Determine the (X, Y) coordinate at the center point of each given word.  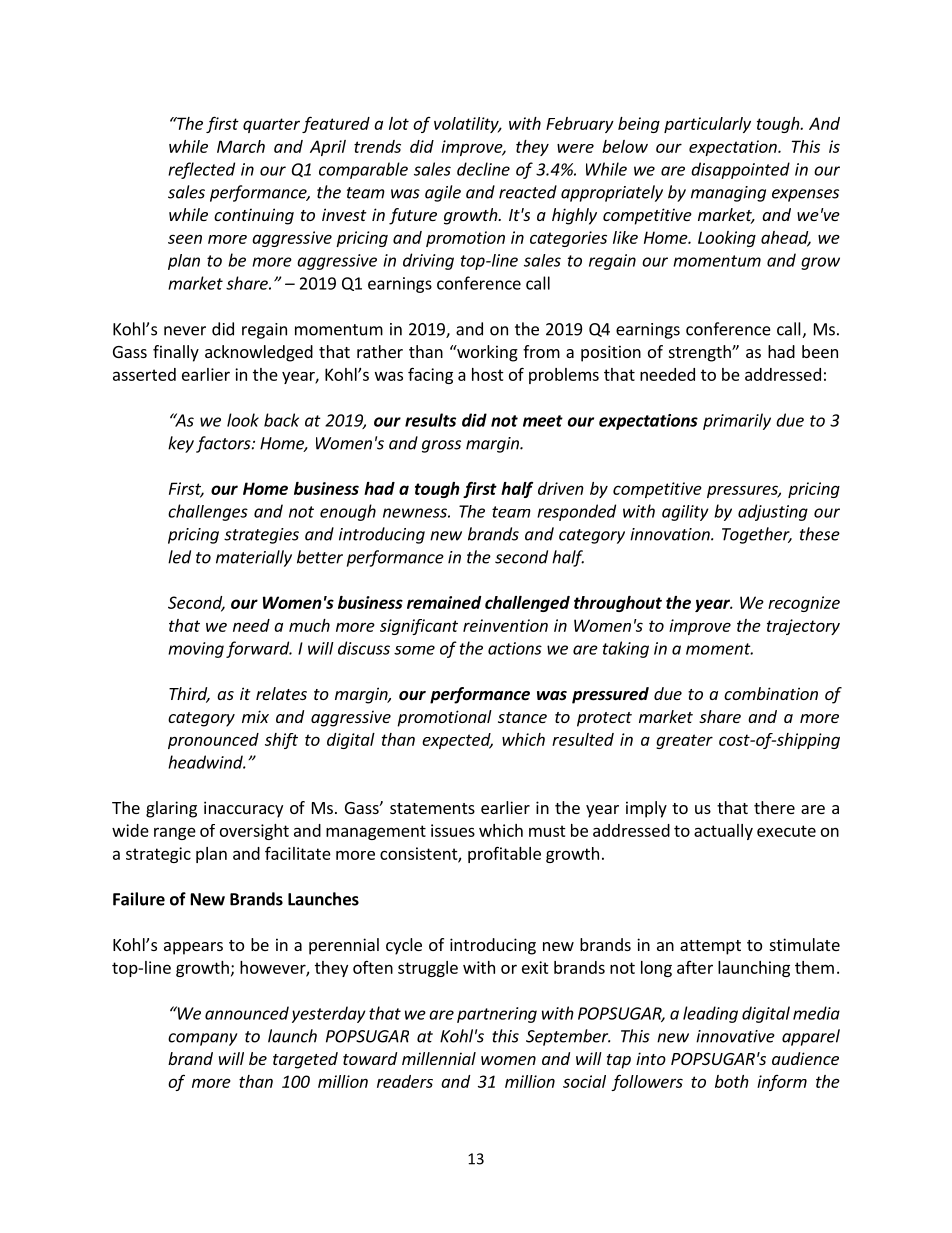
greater (684, 741)
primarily (737, 421)
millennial (439, 1058)
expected (457, 741)
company (203, 1039)
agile (443, 193)
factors (224, 444)
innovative (735, 1036)
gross (441, 446)
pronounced (213, 741)
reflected (201, 170)
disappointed (740, 170)
